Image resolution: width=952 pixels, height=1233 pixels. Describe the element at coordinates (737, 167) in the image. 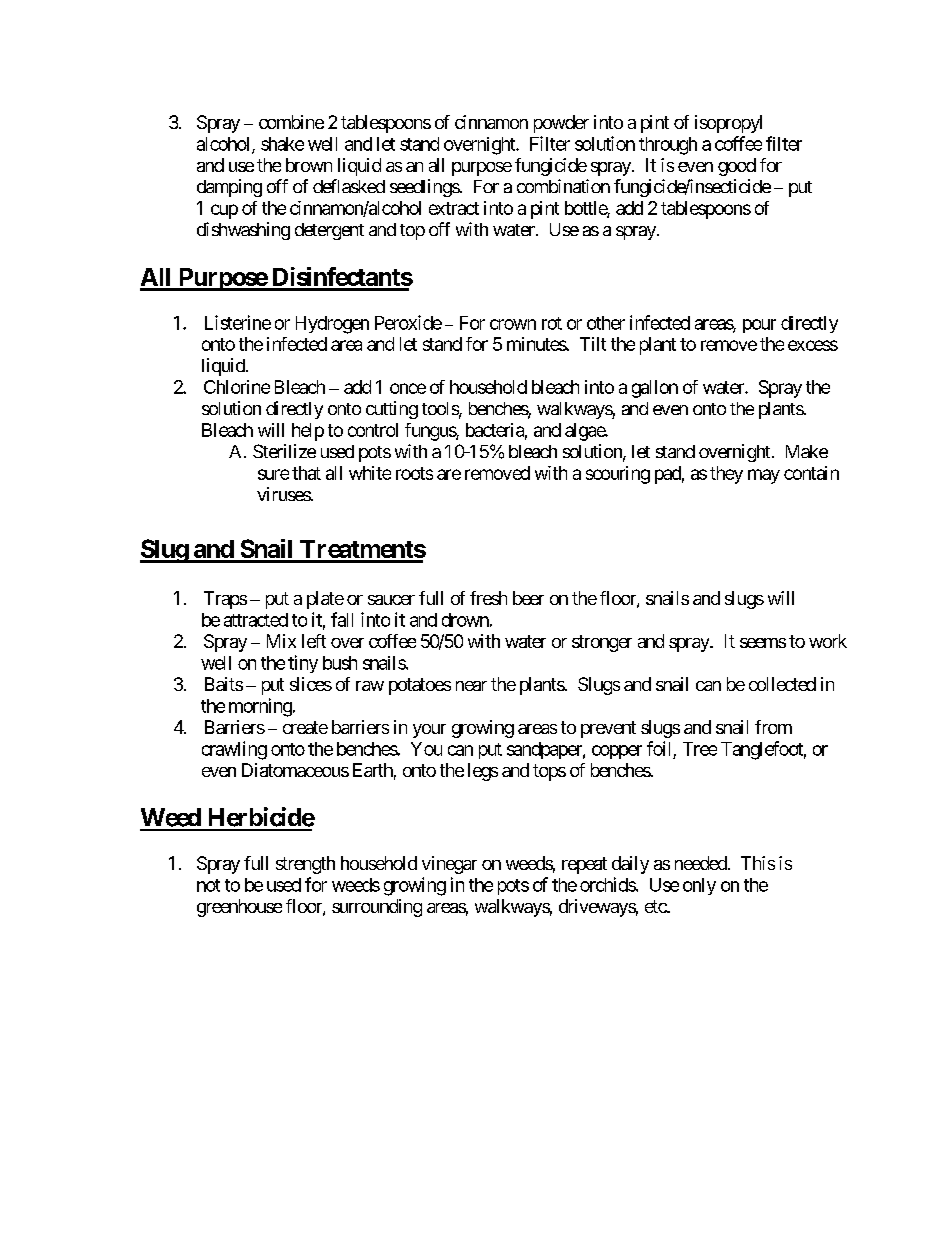

I see `good` at that location.
